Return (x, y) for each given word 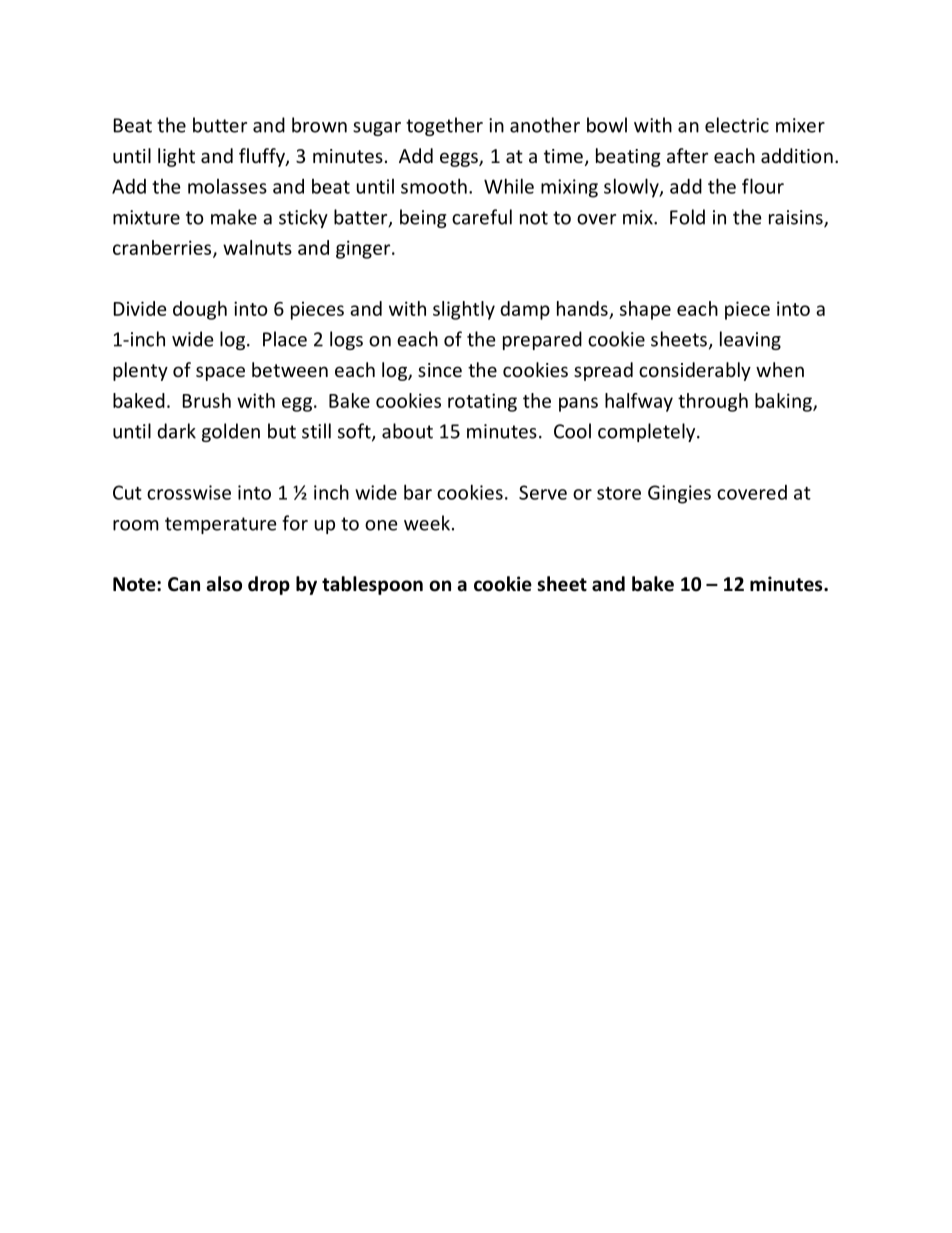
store (619, 493)
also (224, 584)
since (440, 370)
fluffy (263, 157)
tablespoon (372, 585)
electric (737, 125)
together (444, 126)
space (220, 373)
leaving (750, 340)
